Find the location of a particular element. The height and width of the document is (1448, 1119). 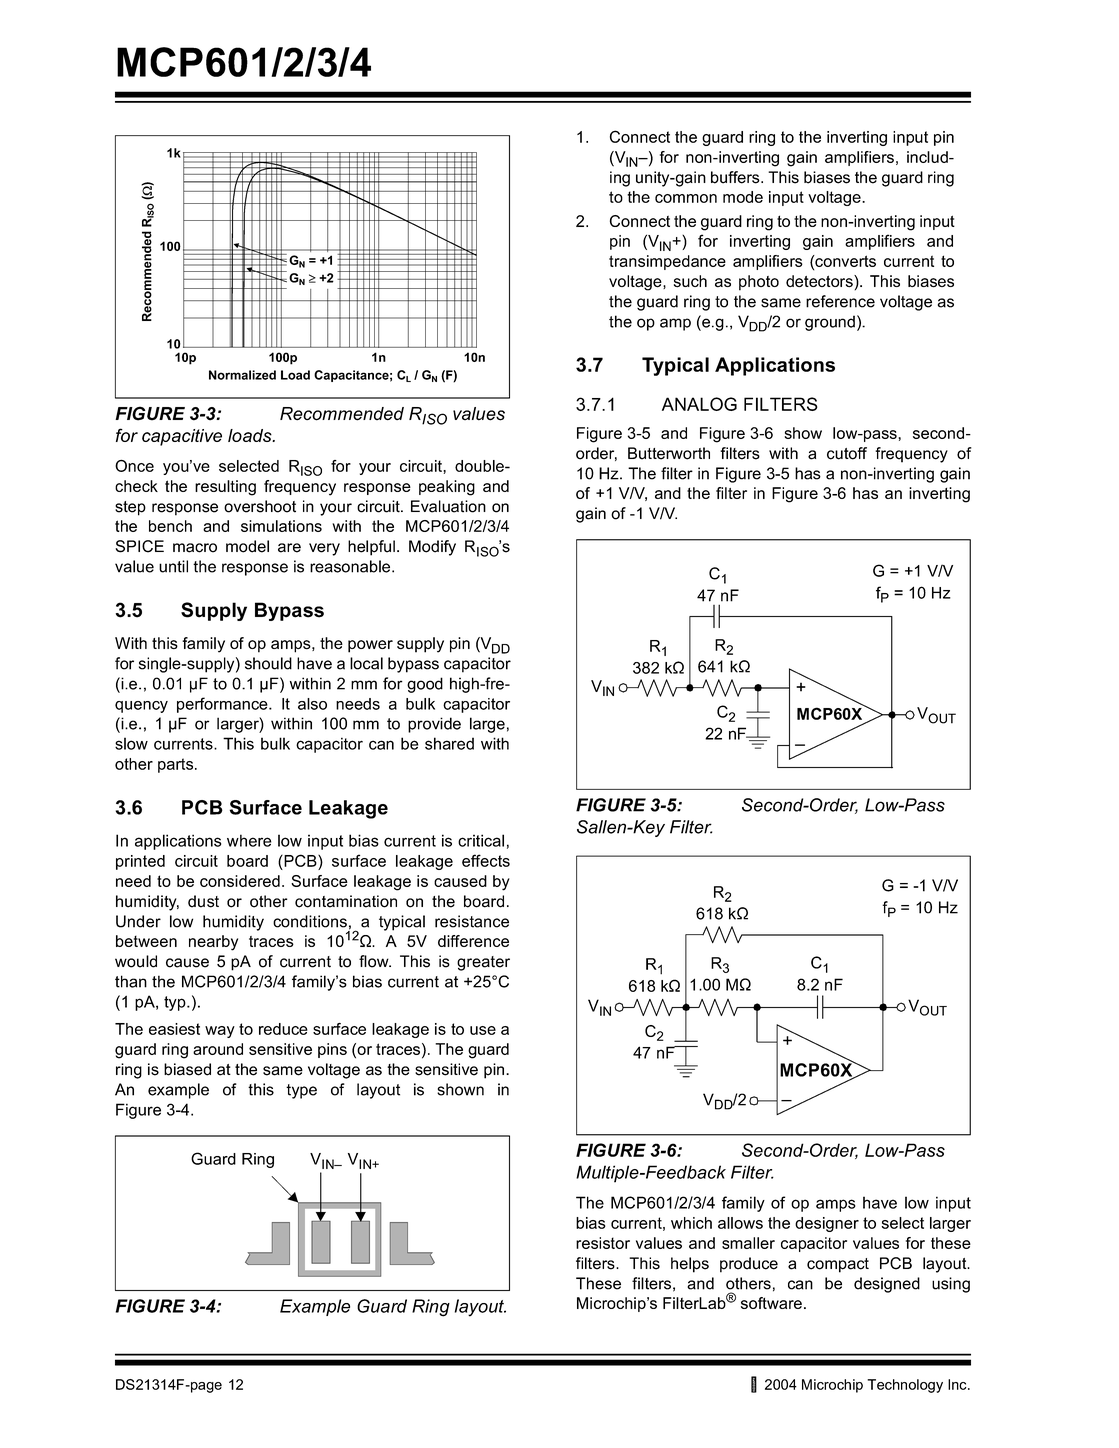

nearby is located at coordinates (213, 943).
